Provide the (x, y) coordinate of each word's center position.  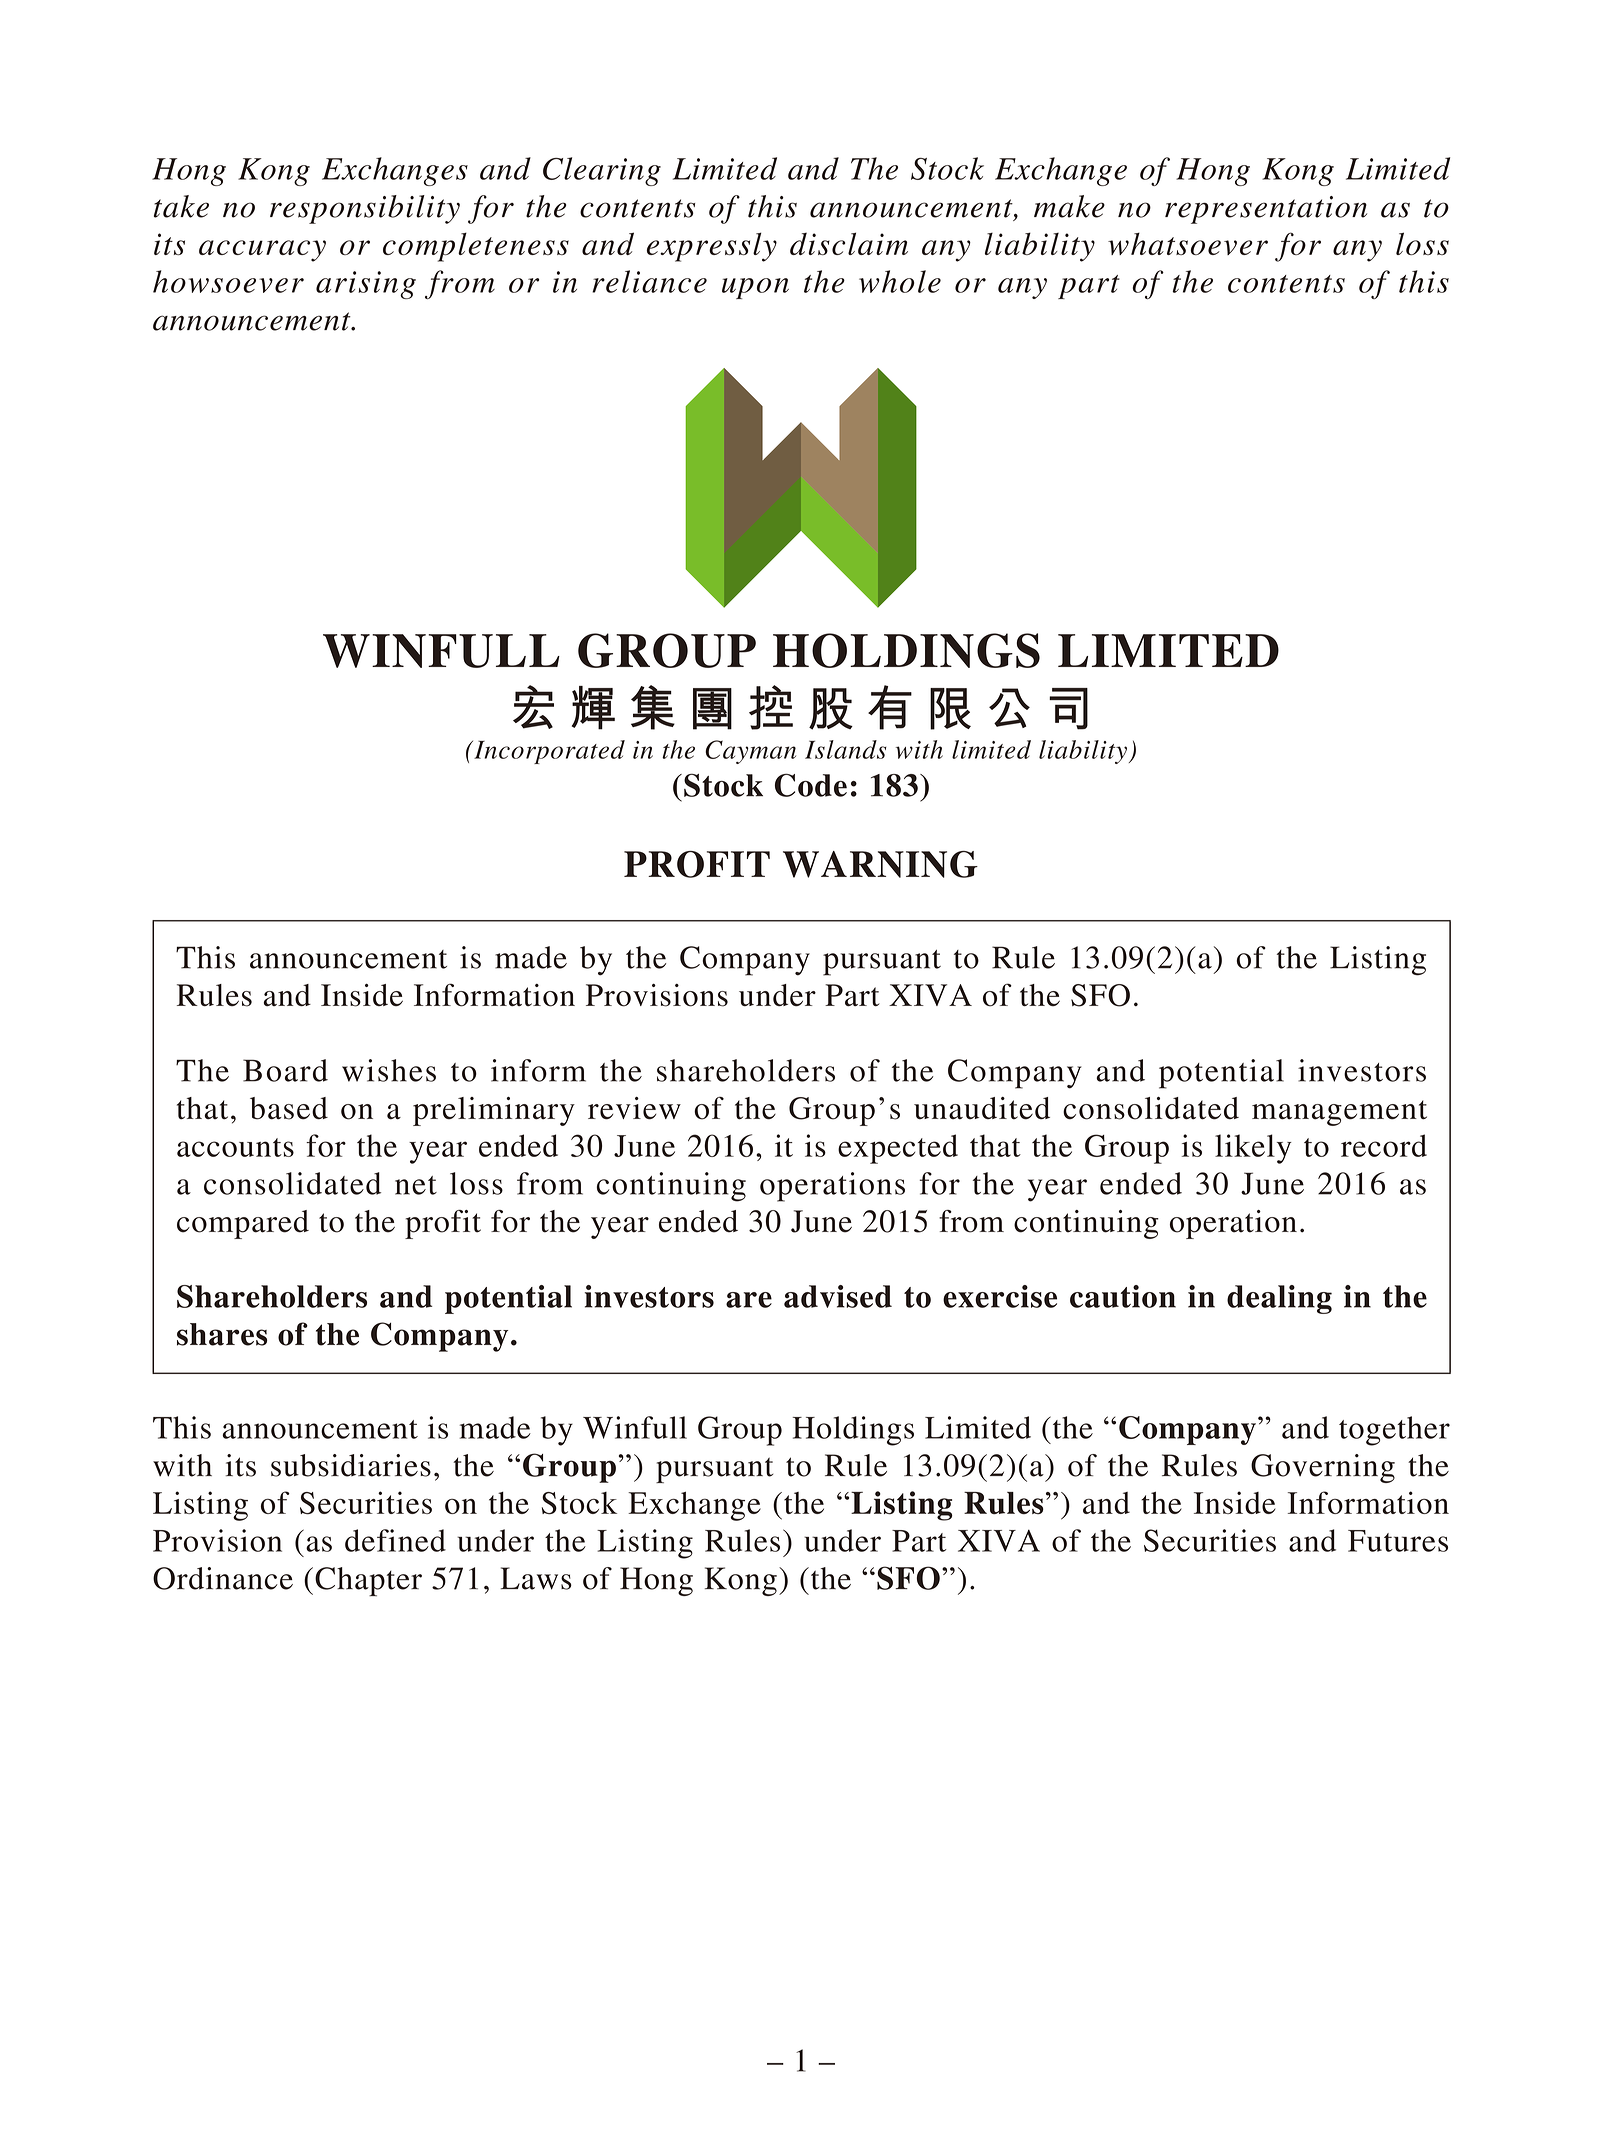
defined (395, 1540)
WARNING (880, 864)
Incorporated (548, 752)
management (1339, 1113)
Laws (536, 1578)
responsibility (365, 209)
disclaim (849, 243)
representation (1266, 210)
